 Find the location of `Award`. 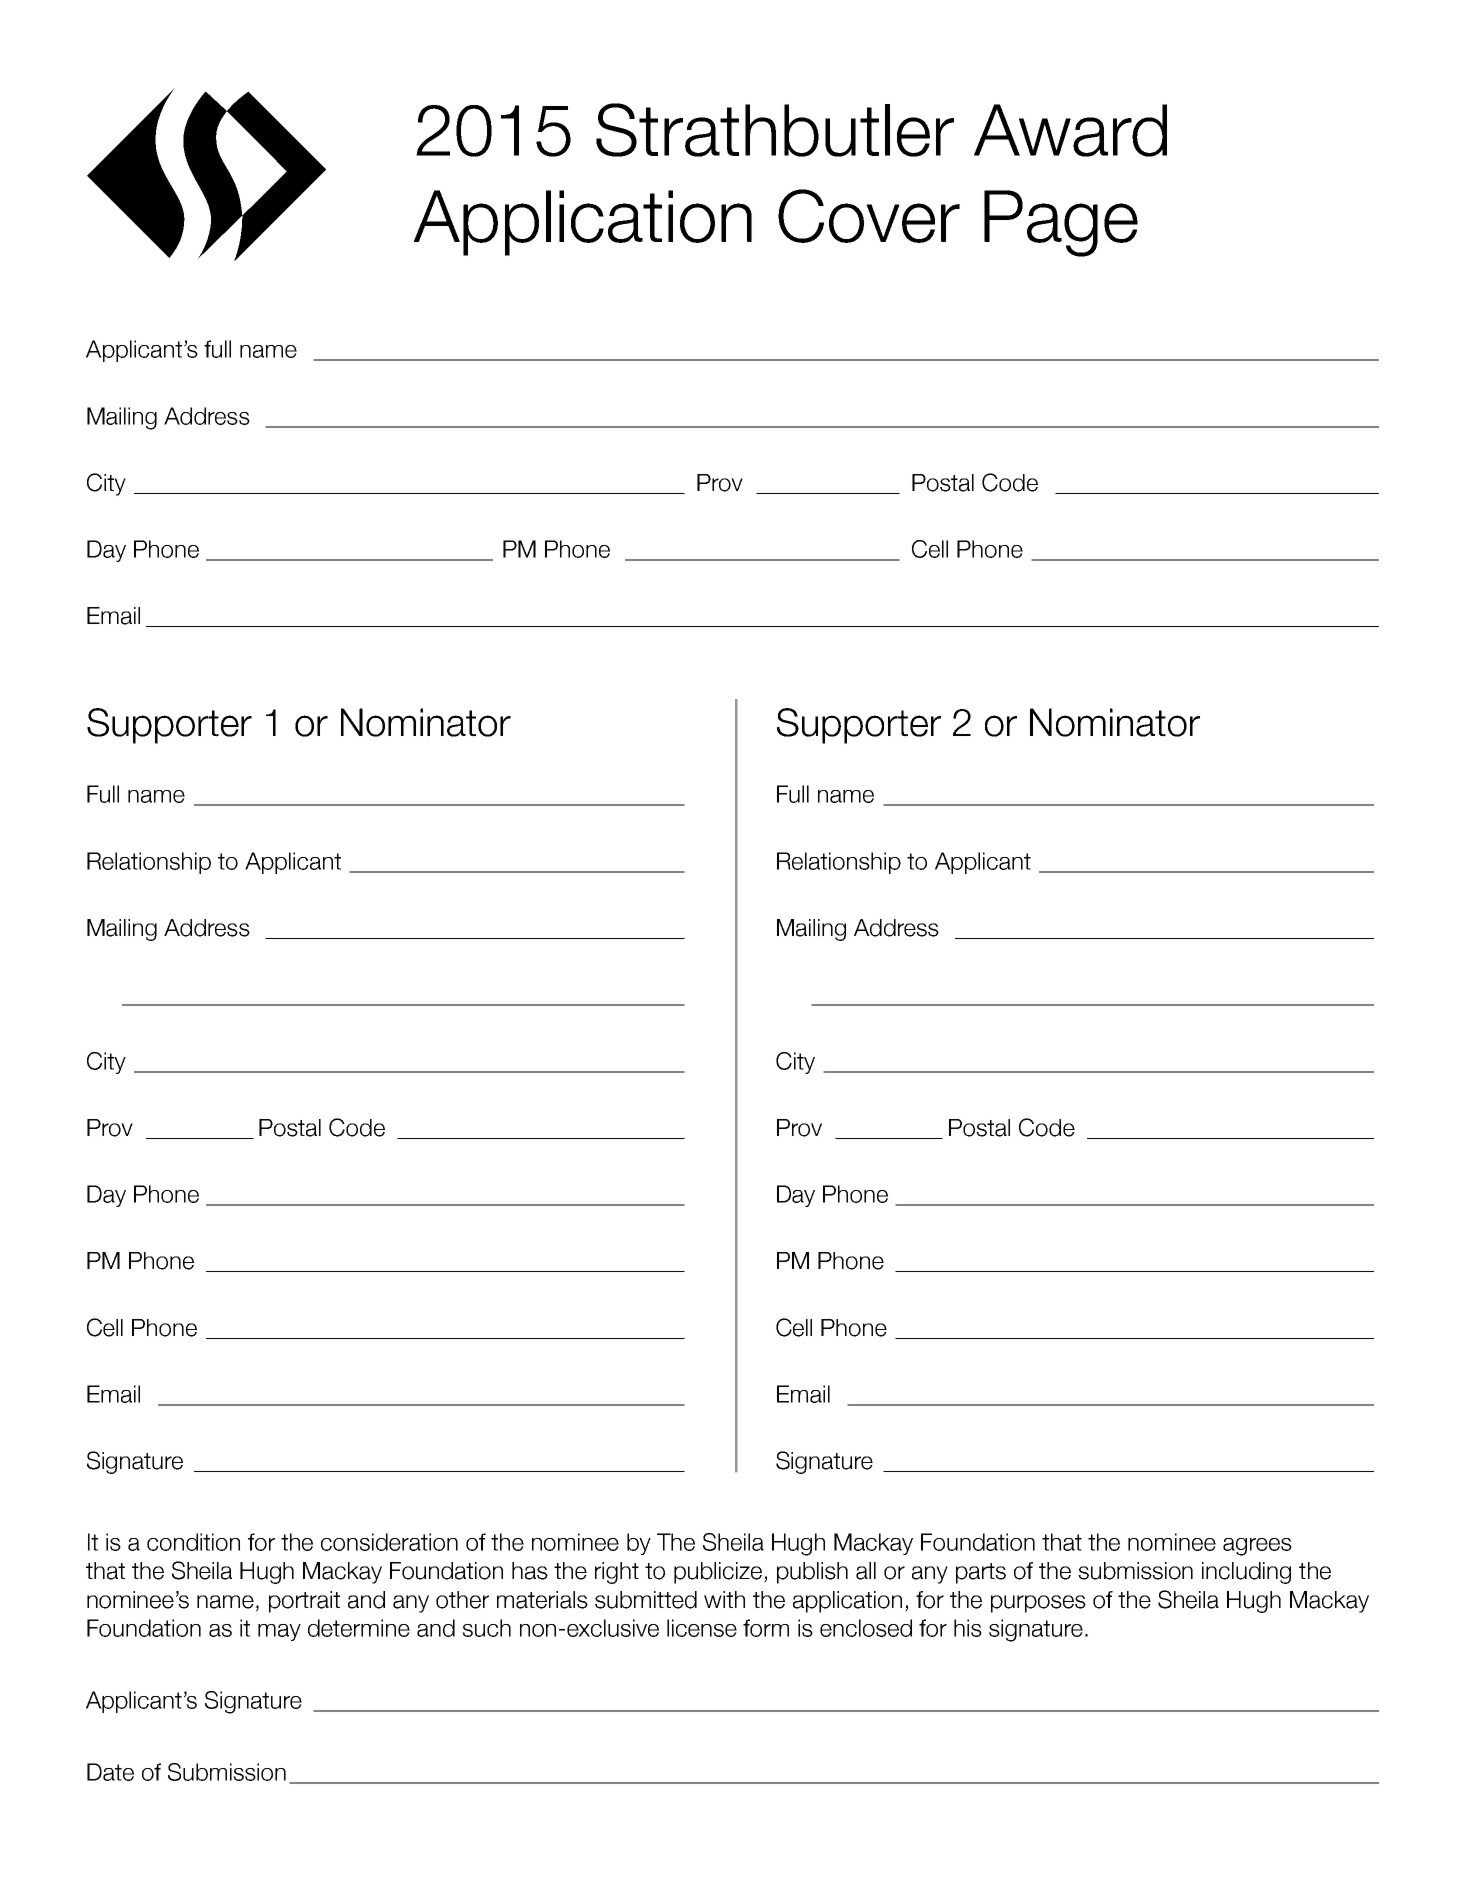

Award is located at coordinates (1070, 130).
